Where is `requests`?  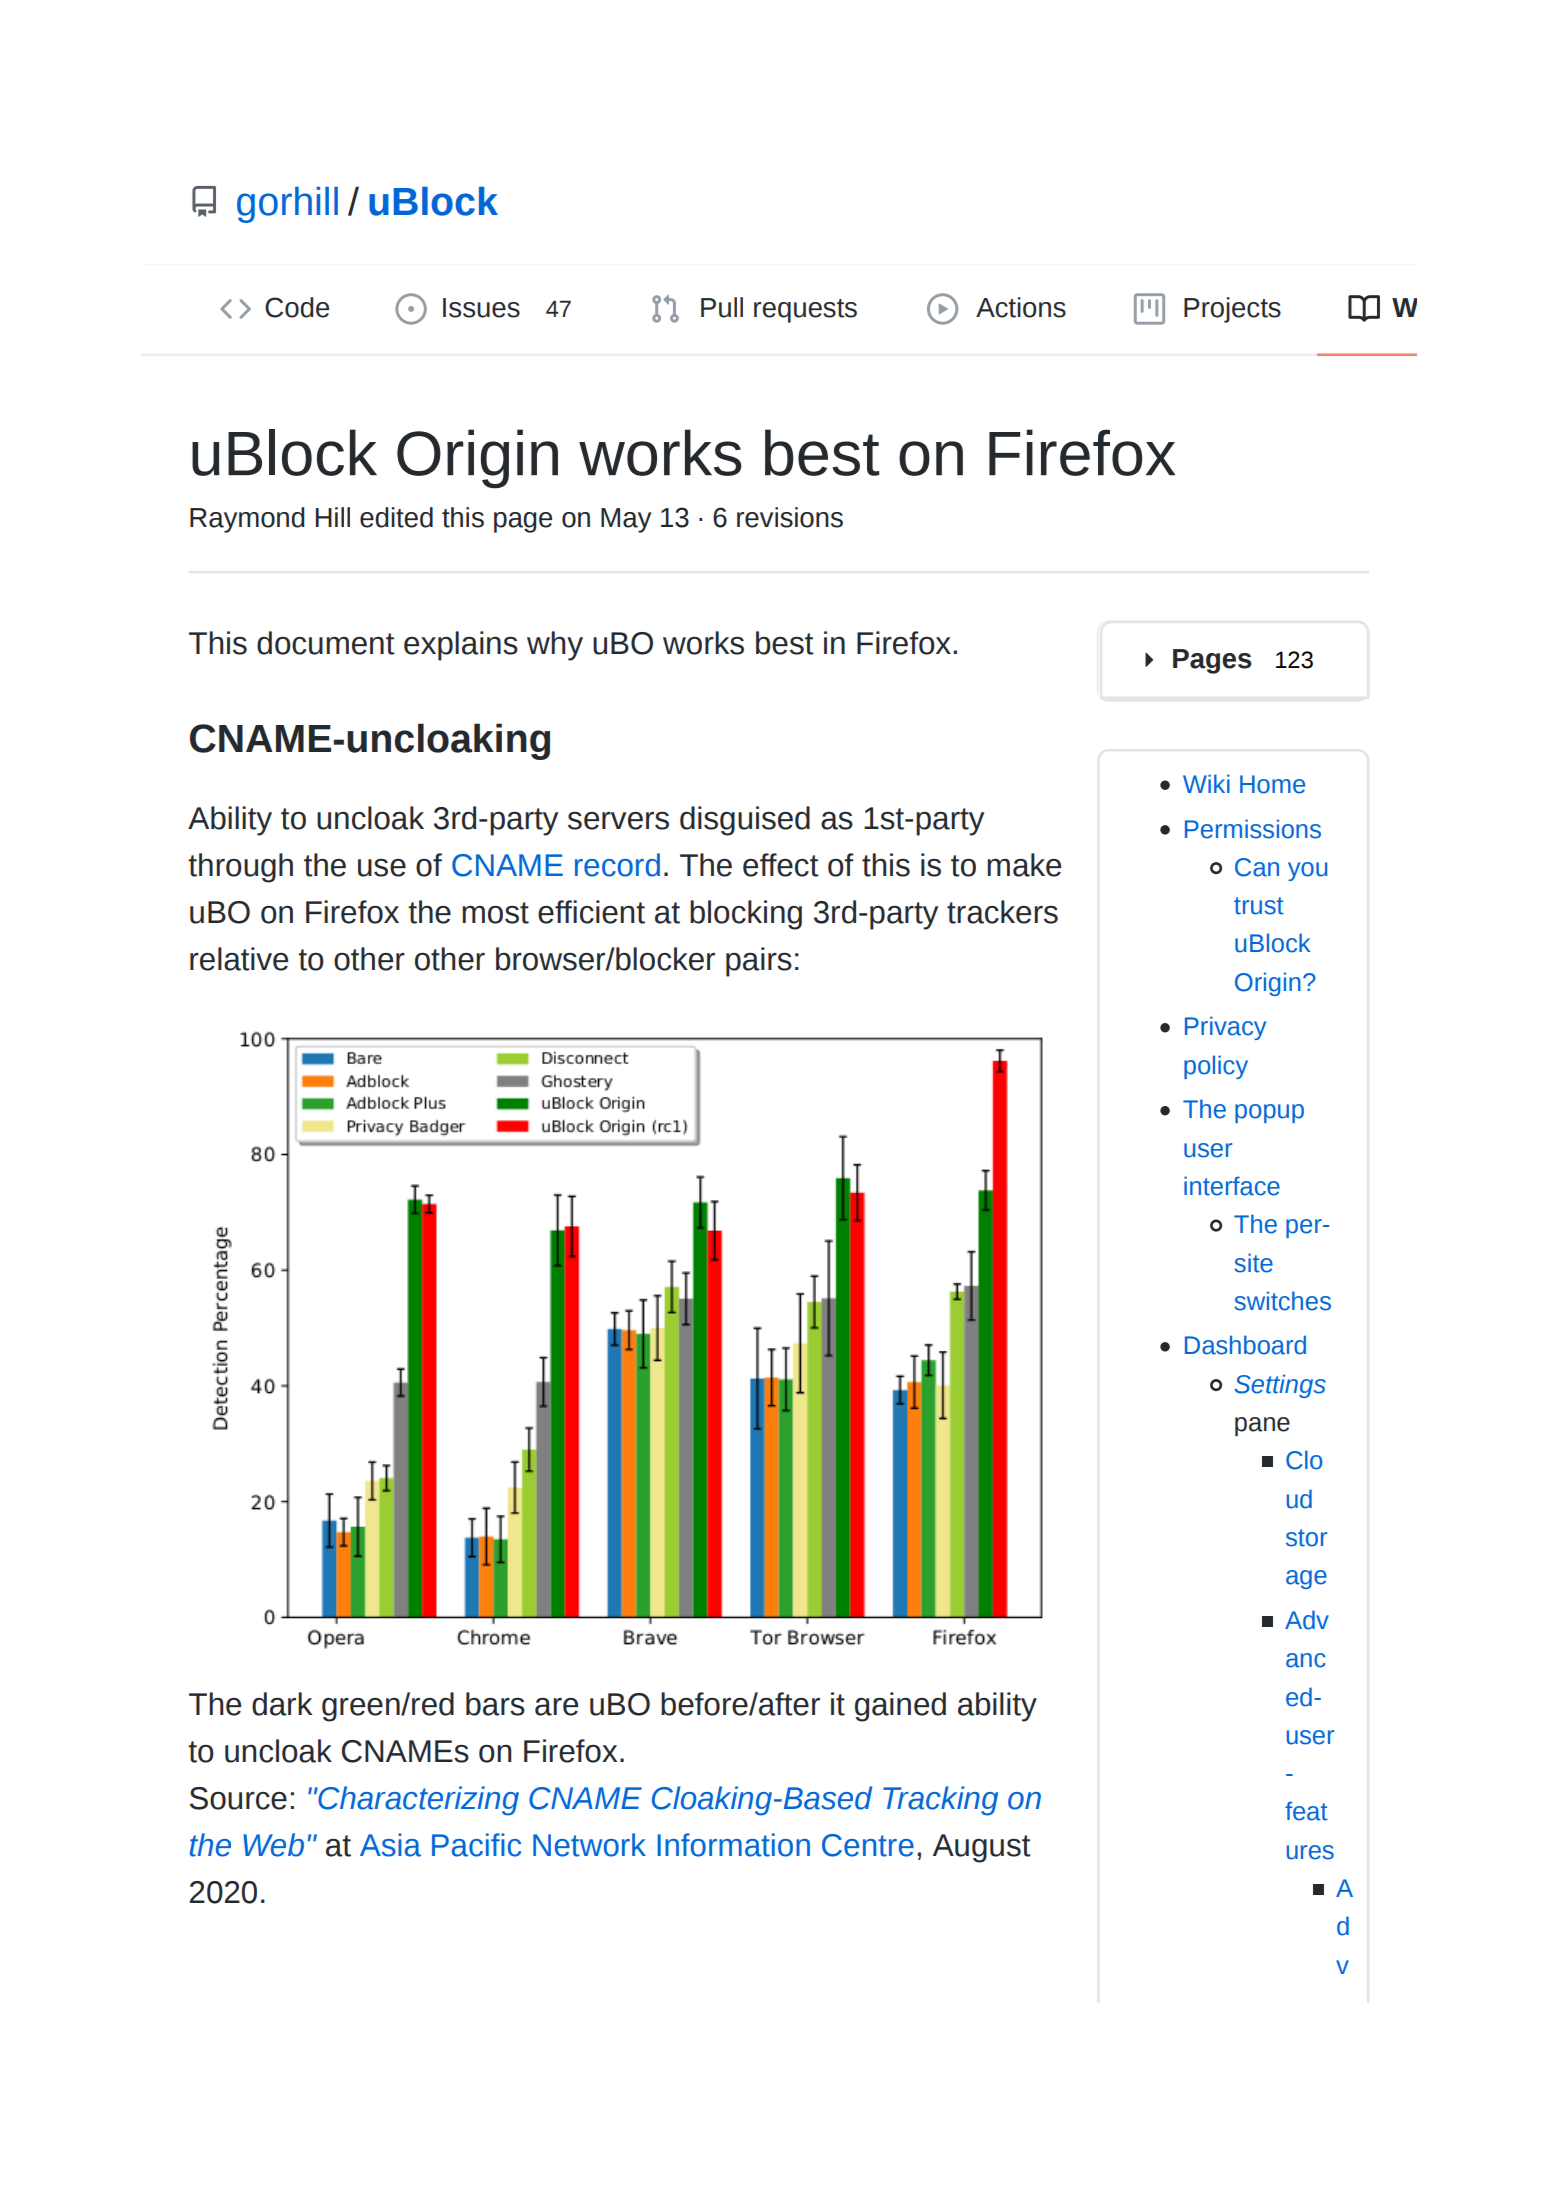 requests is located at coordinates (805, 311).
